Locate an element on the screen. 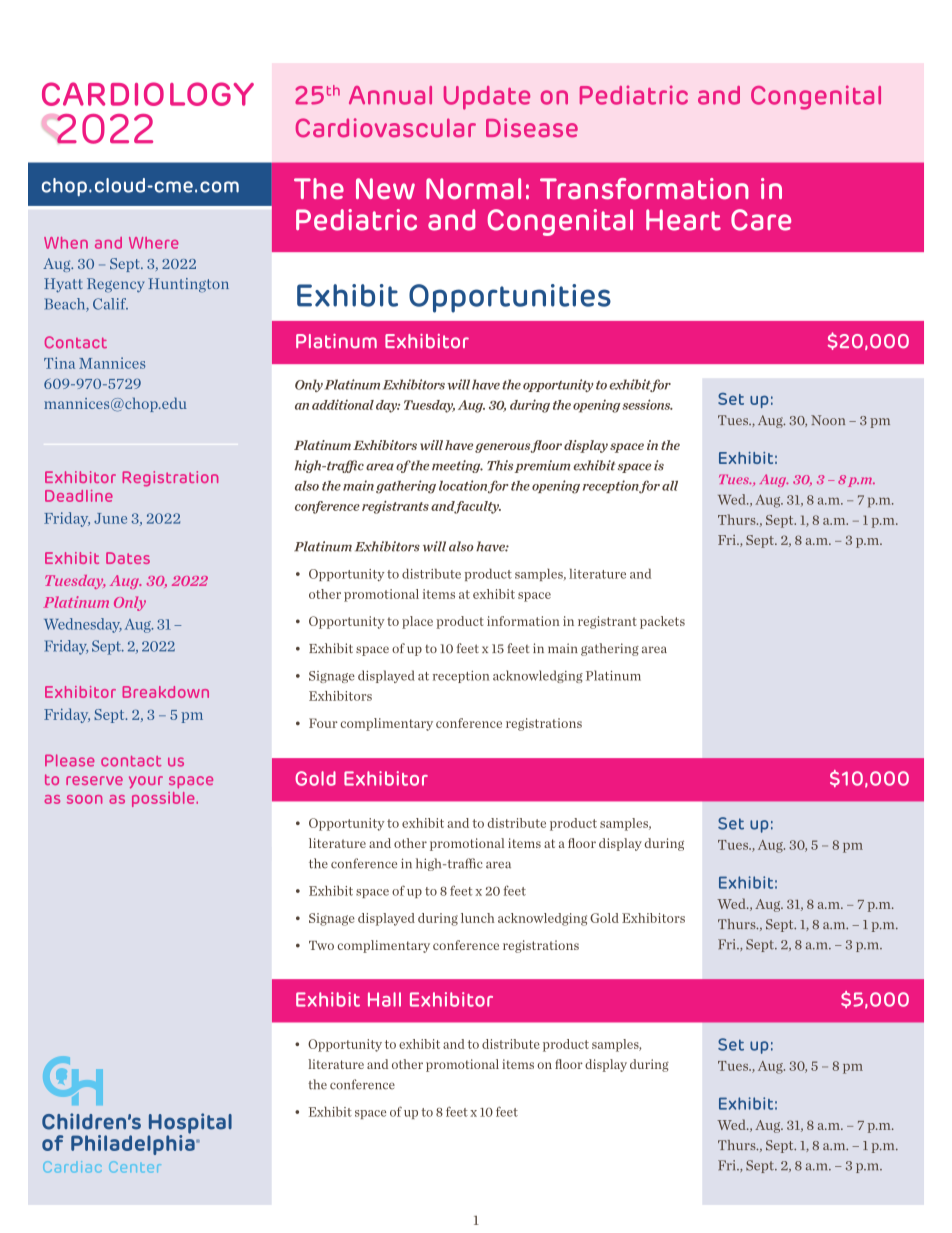 This screenshot has height=1233, width=952. Transformation is located at coordinates (644, 189).
